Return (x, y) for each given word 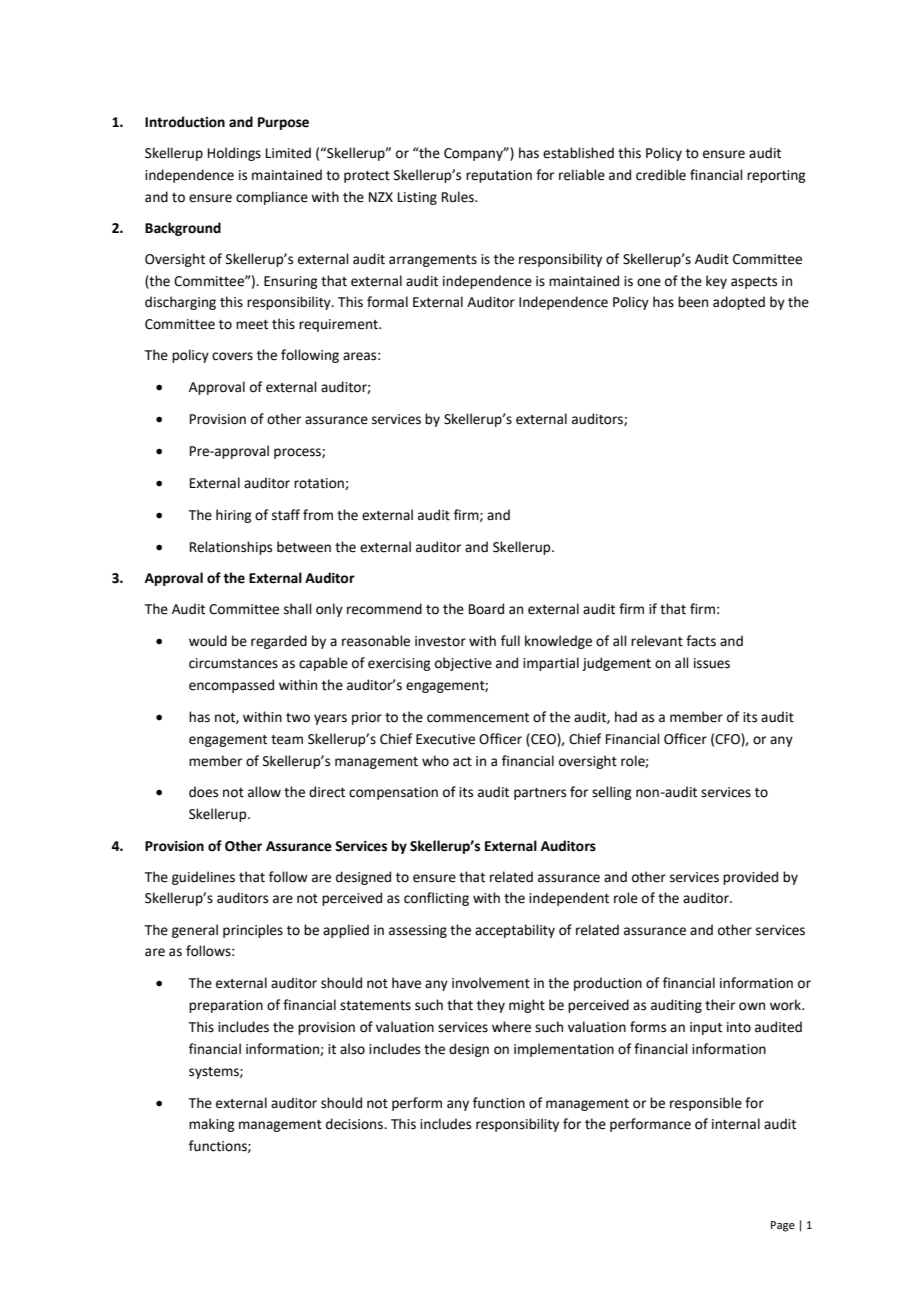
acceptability (515, 931)
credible (661, 175)
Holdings (234, 154)
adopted (739, 303)
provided (750, 878)
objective (463, 664)
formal (387, 302)
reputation (499, 176)
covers (232, 356)
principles (253, 931)
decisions (355, 1124)
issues (712, 663)
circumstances (233, 663)
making (211, 1125)
